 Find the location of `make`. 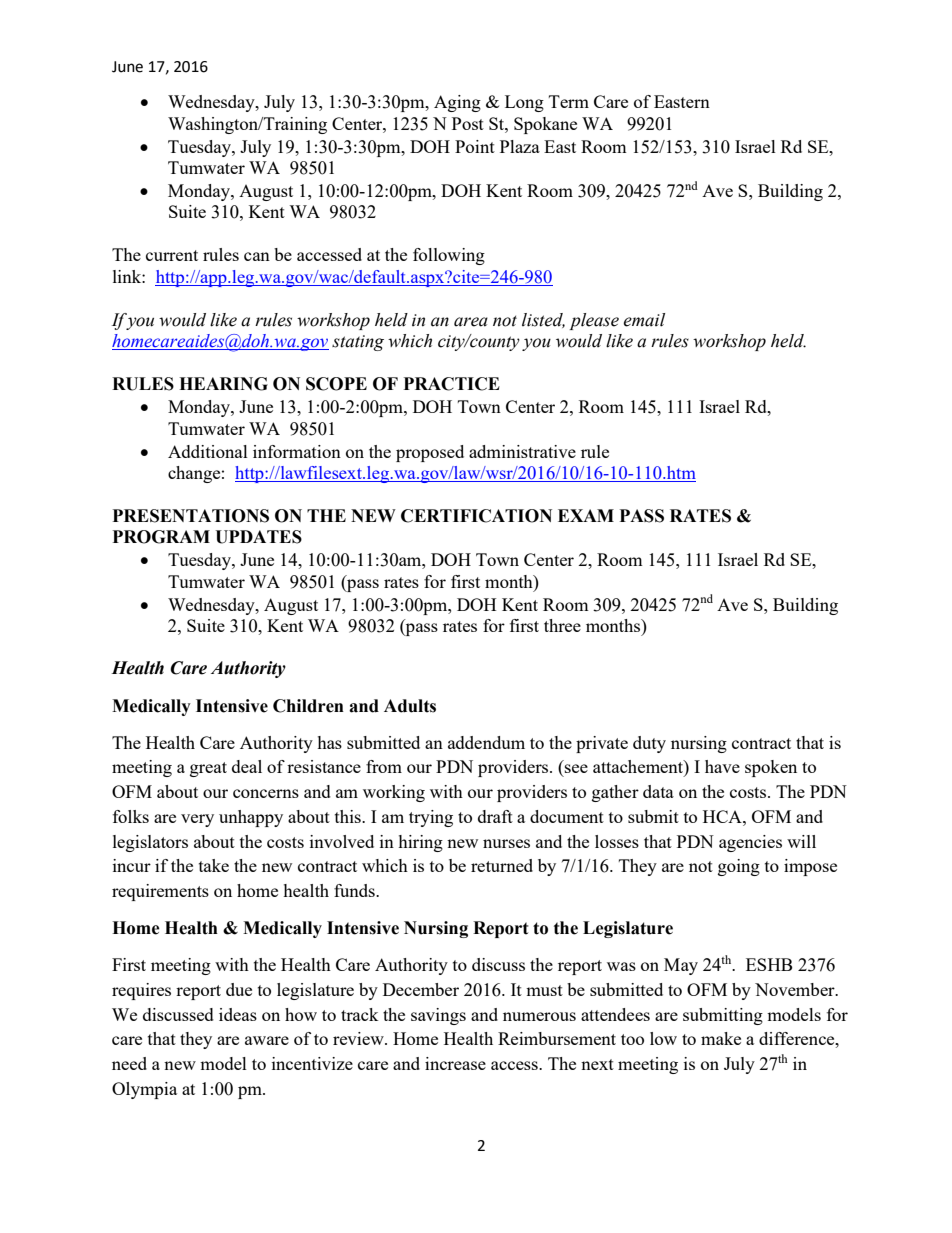

make is located at coordinates (721, 1038).
